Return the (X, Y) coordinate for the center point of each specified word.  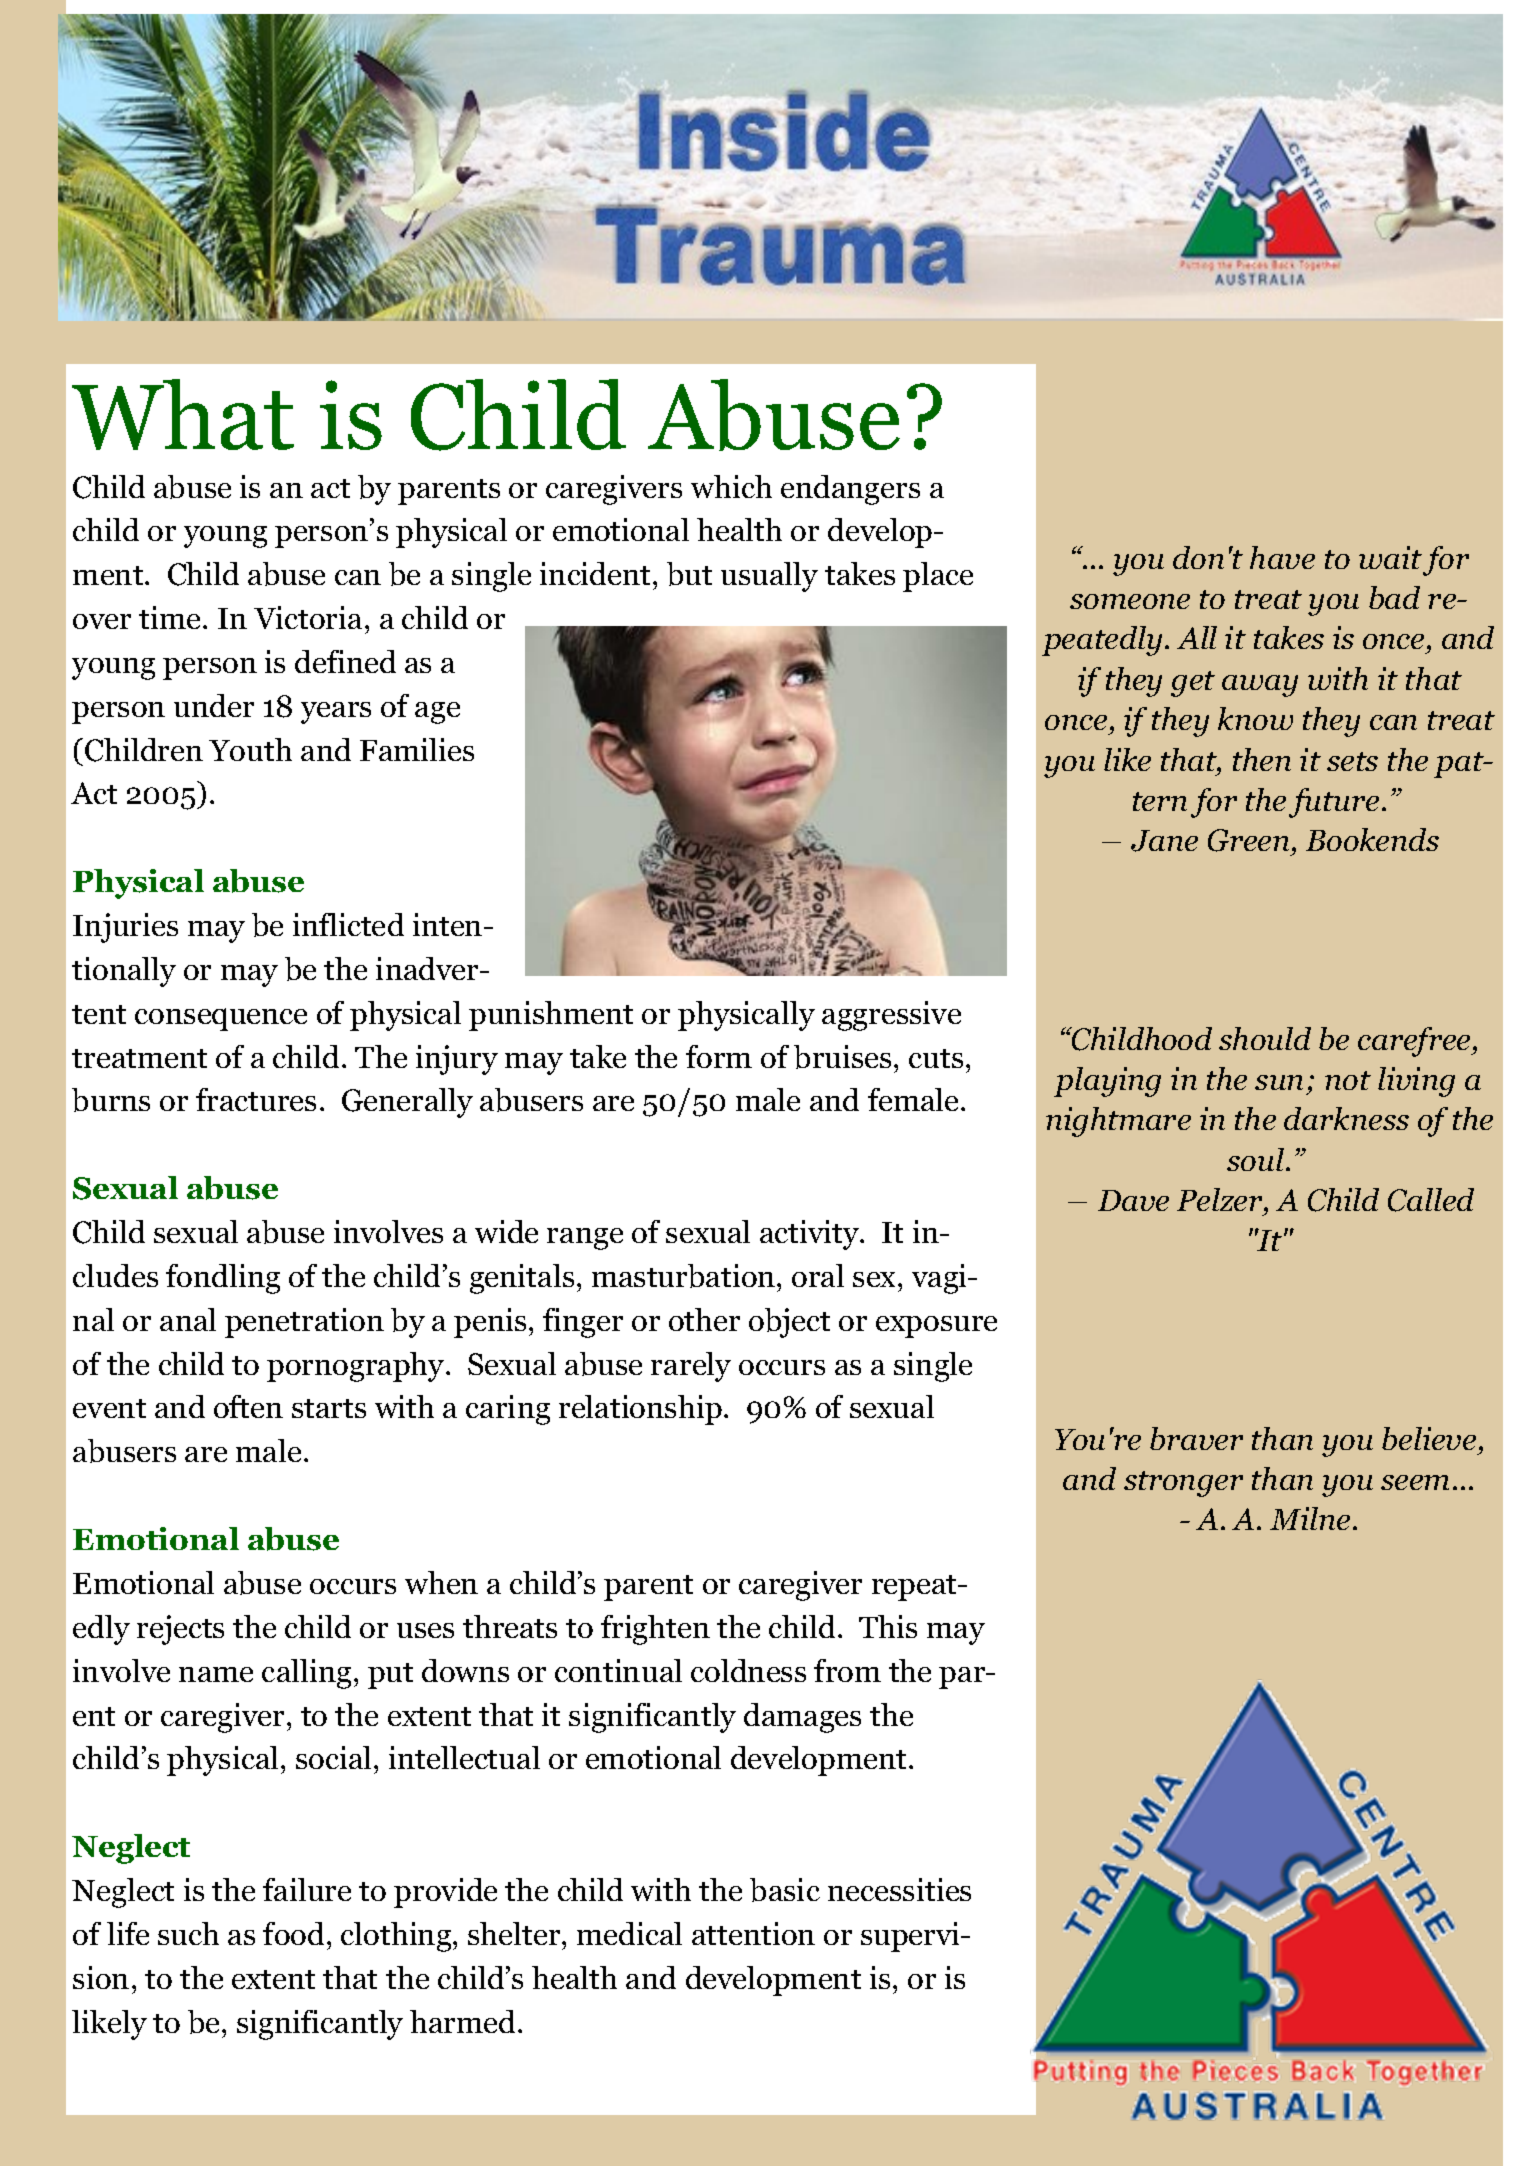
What (183, 414)
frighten (655, 1630)
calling (306, 1674)
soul (1257, 1159)
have (1282, 557)
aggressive (891, 1016)
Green (1248, 840)
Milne (1310, 1518)
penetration (304, 1323)
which (731, 486)
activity (811, 1235)
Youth (250, 749)
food (293, 1933)
